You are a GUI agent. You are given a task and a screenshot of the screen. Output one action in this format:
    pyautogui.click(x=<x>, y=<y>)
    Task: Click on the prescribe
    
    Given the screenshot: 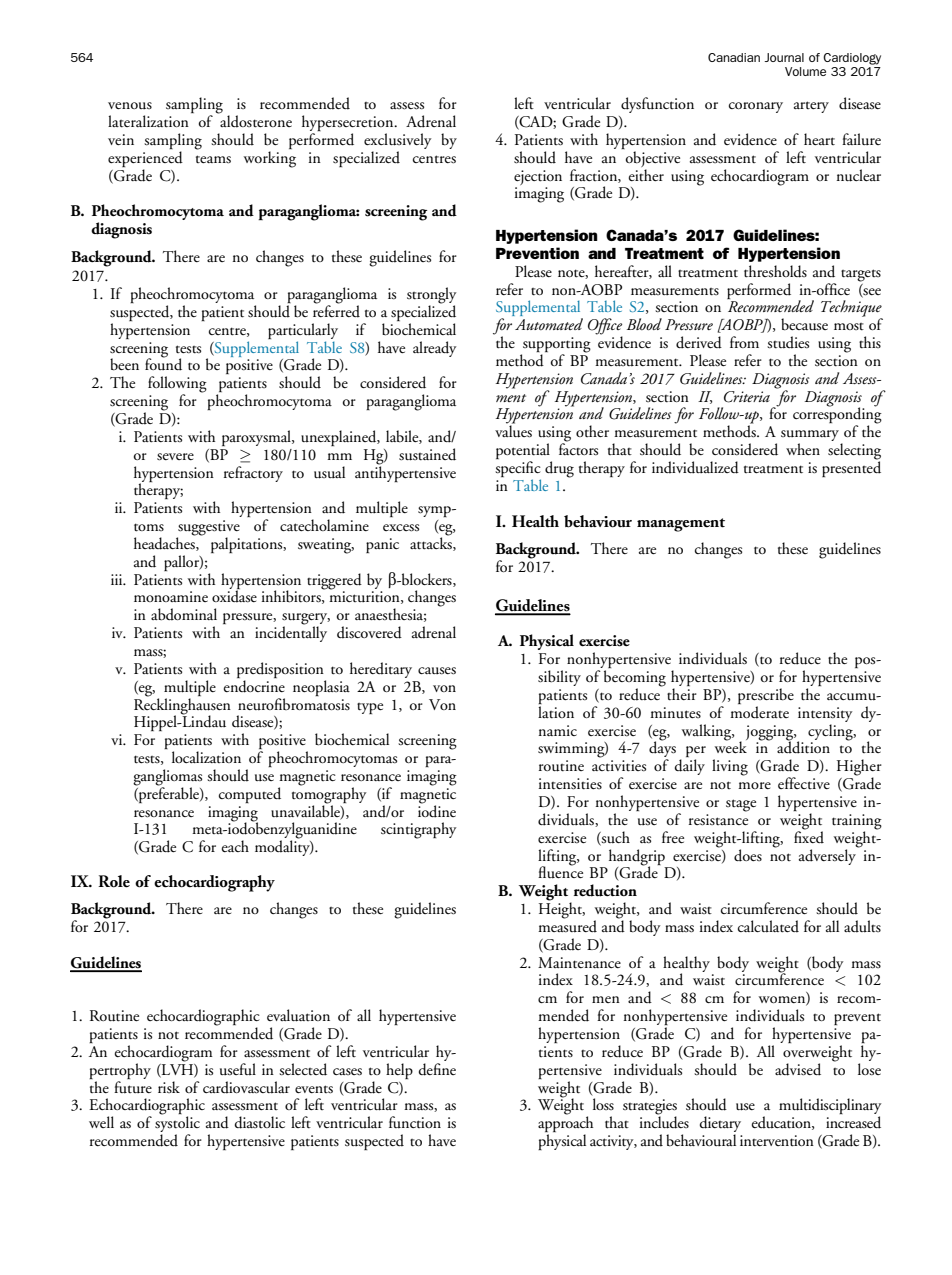 What is the action you would take?
    pyautogui.click(x=766, y=697)
